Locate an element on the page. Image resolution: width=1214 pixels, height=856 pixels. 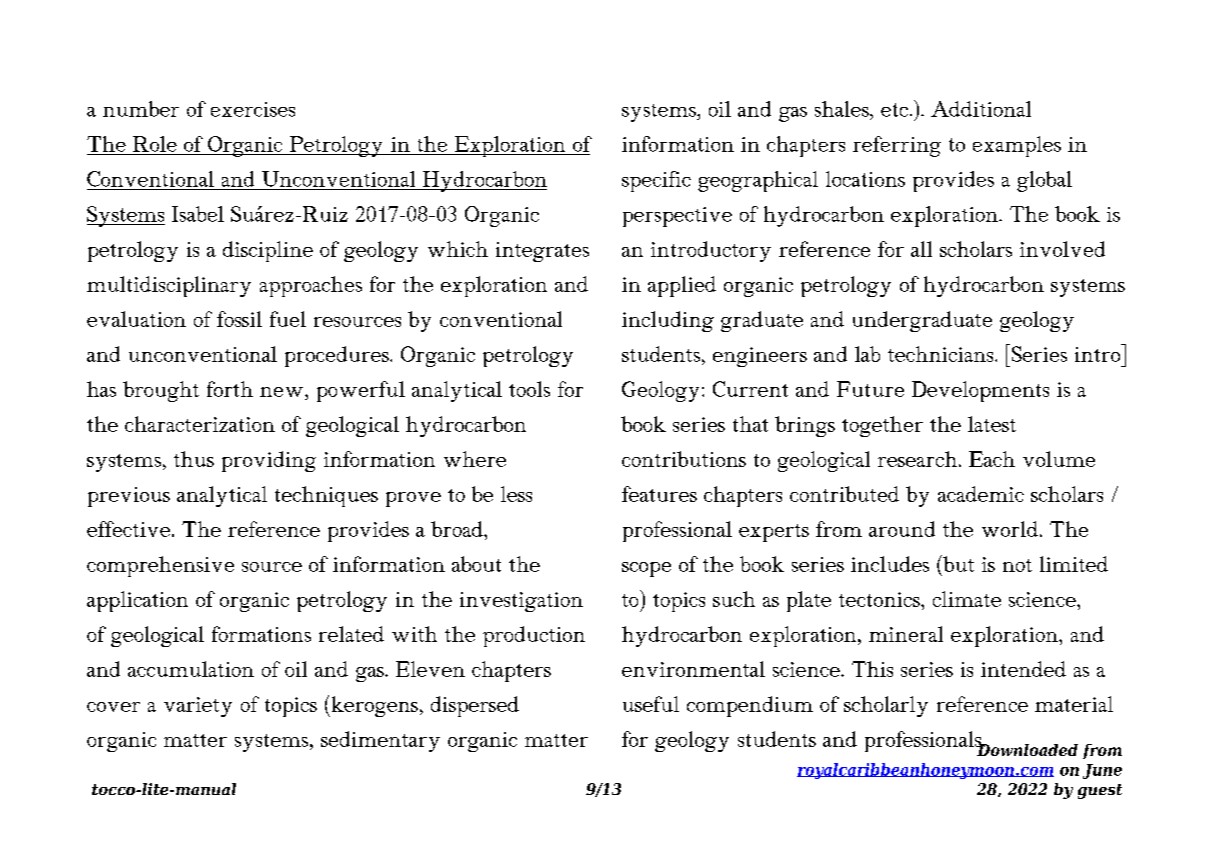
formations is located at coordinates (261, 634).
